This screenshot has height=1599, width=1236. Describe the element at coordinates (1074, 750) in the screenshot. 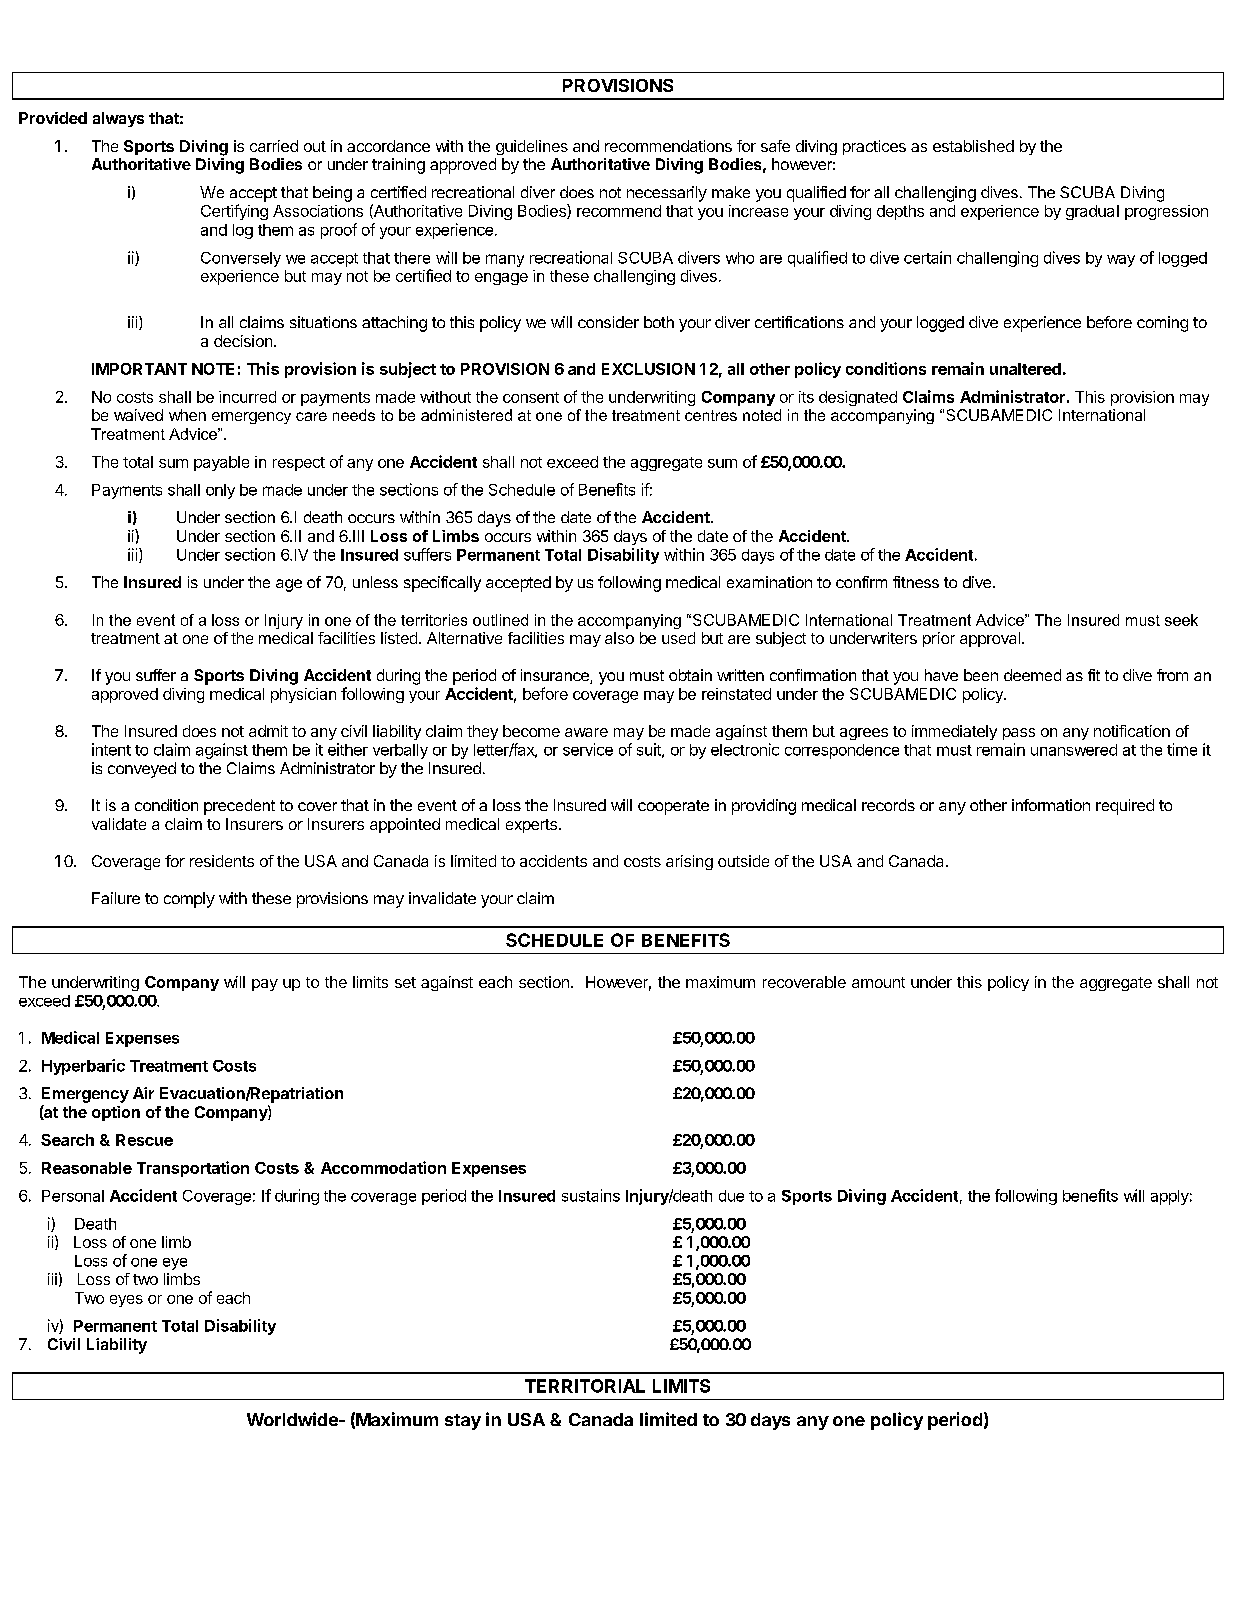

I see `unanswered` at that location.
